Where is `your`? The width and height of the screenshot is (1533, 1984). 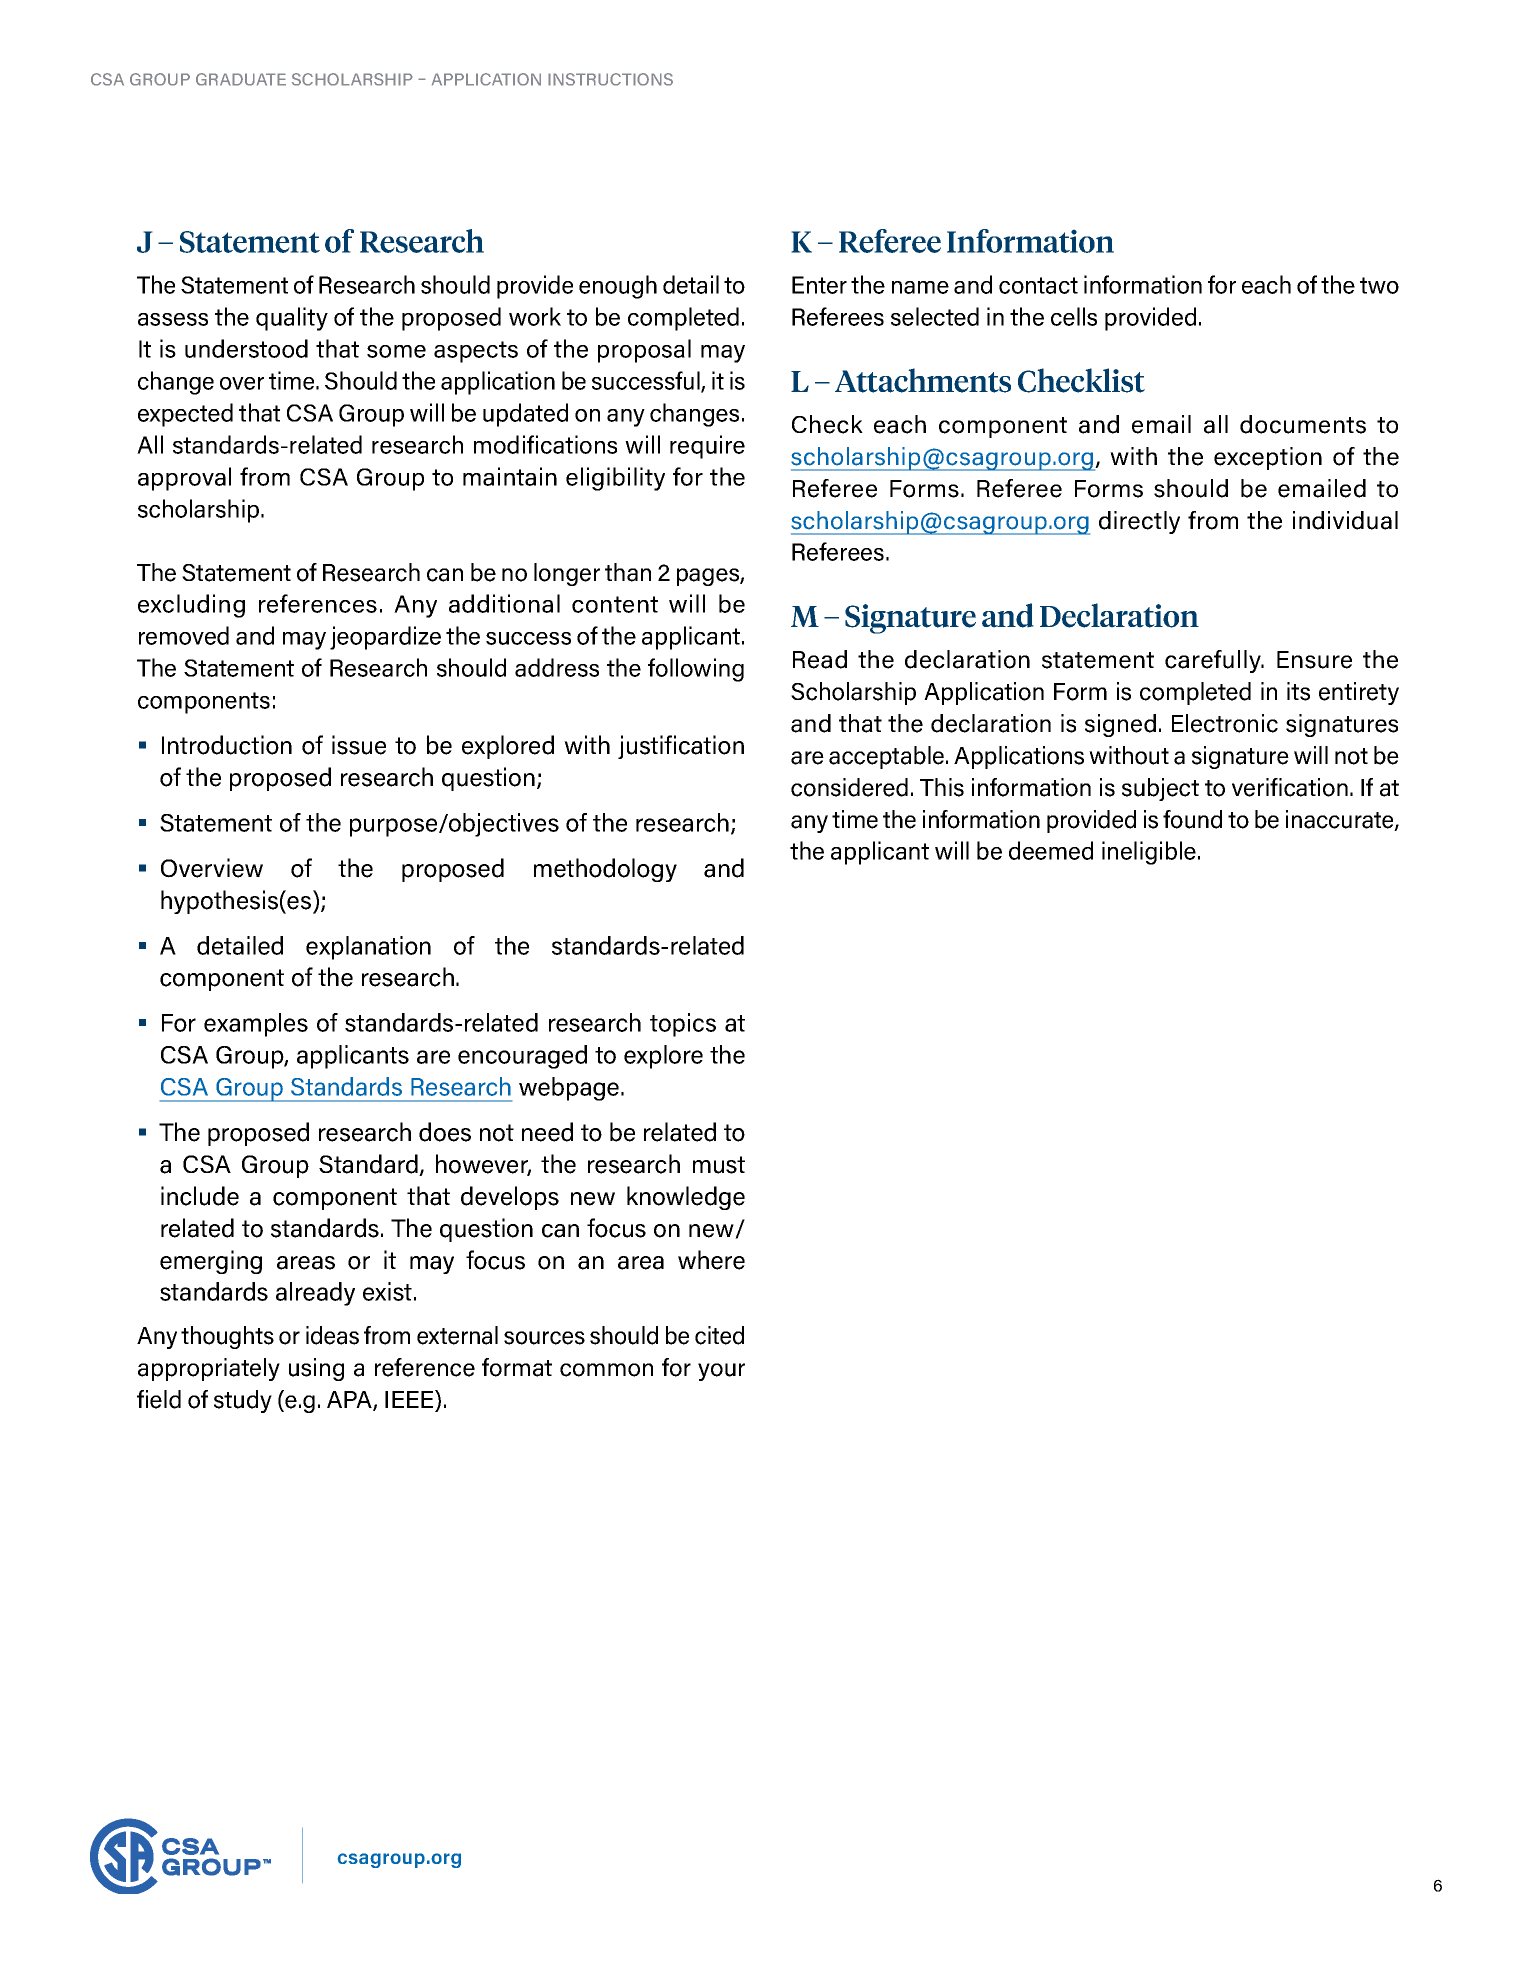 your is located at coordinates (721, 1372).
